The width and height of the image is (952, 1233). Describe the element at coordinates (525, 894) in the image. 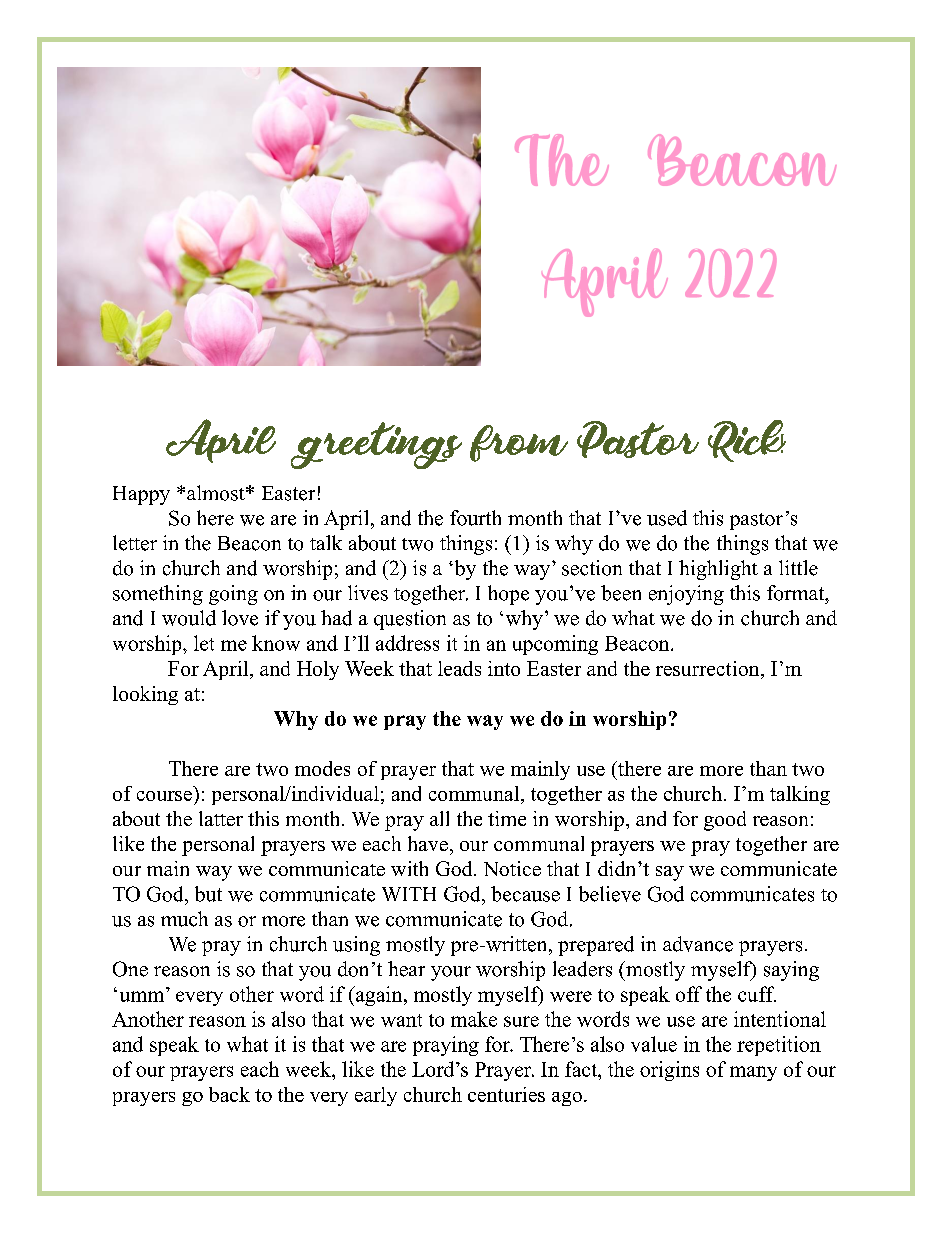

I see `because` at that location.
